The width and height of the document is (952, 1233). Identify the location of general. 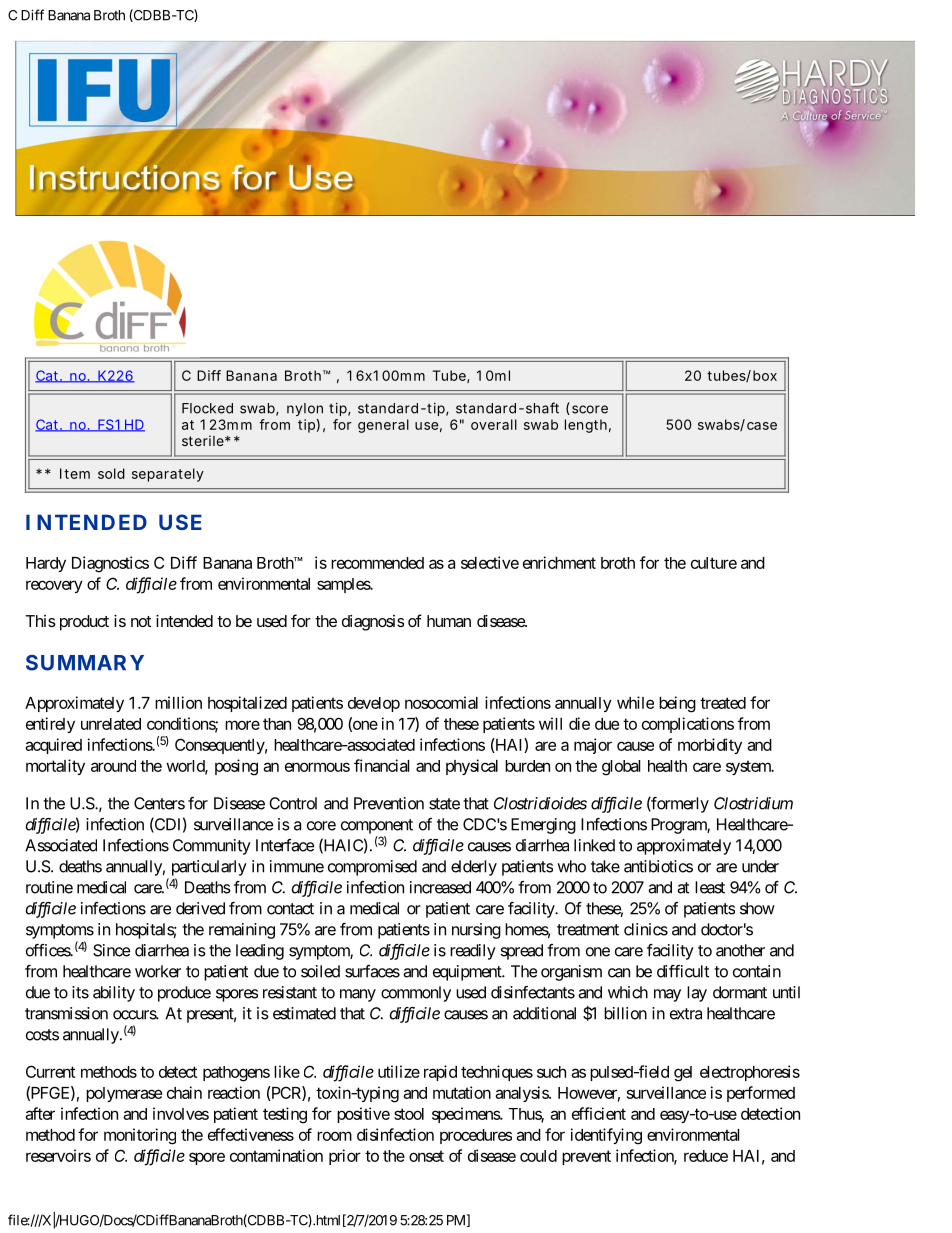
(383, 426).
